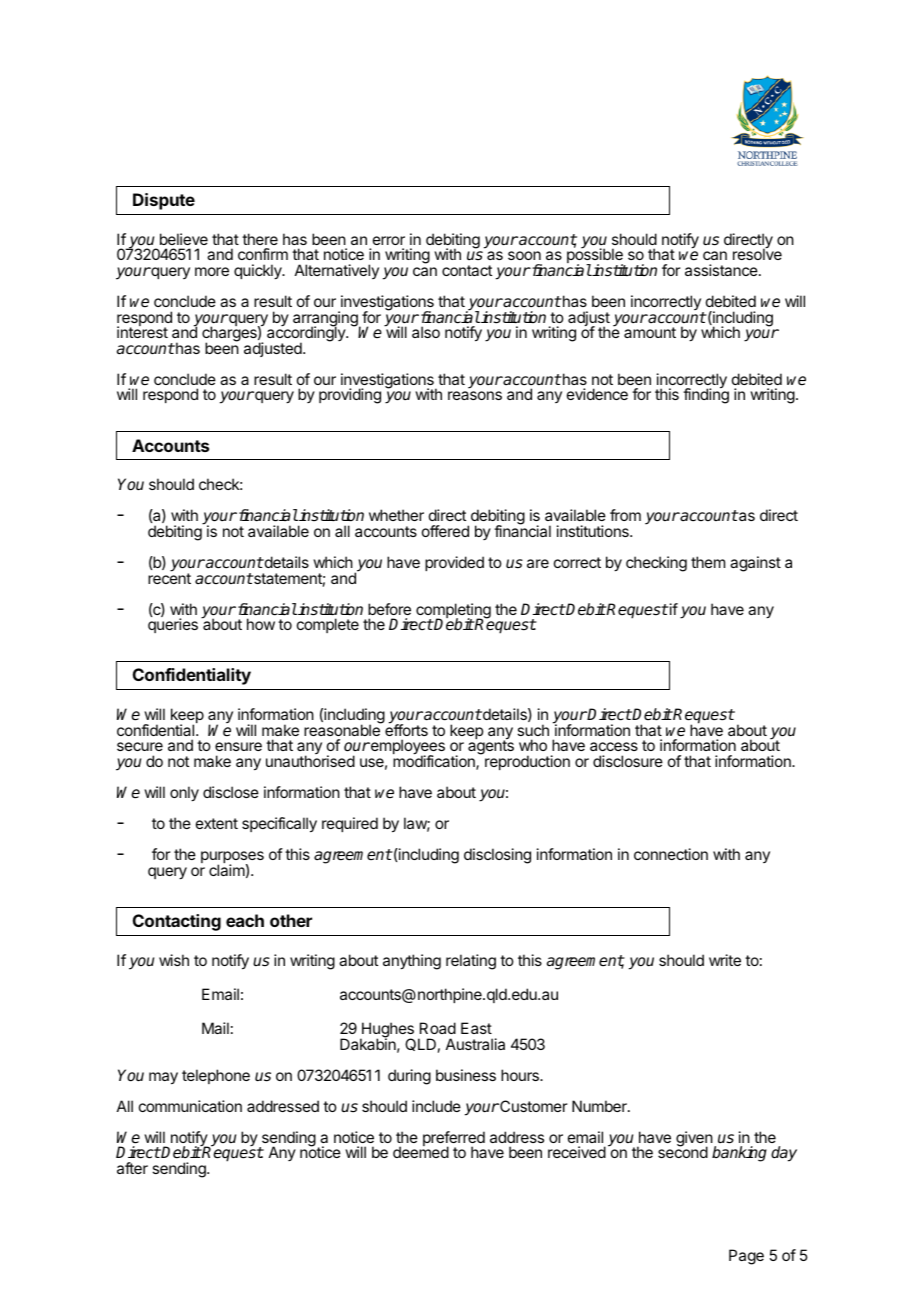 This screenshot has height=1308, width=924. I want to click on include, so click(436, 1106).
